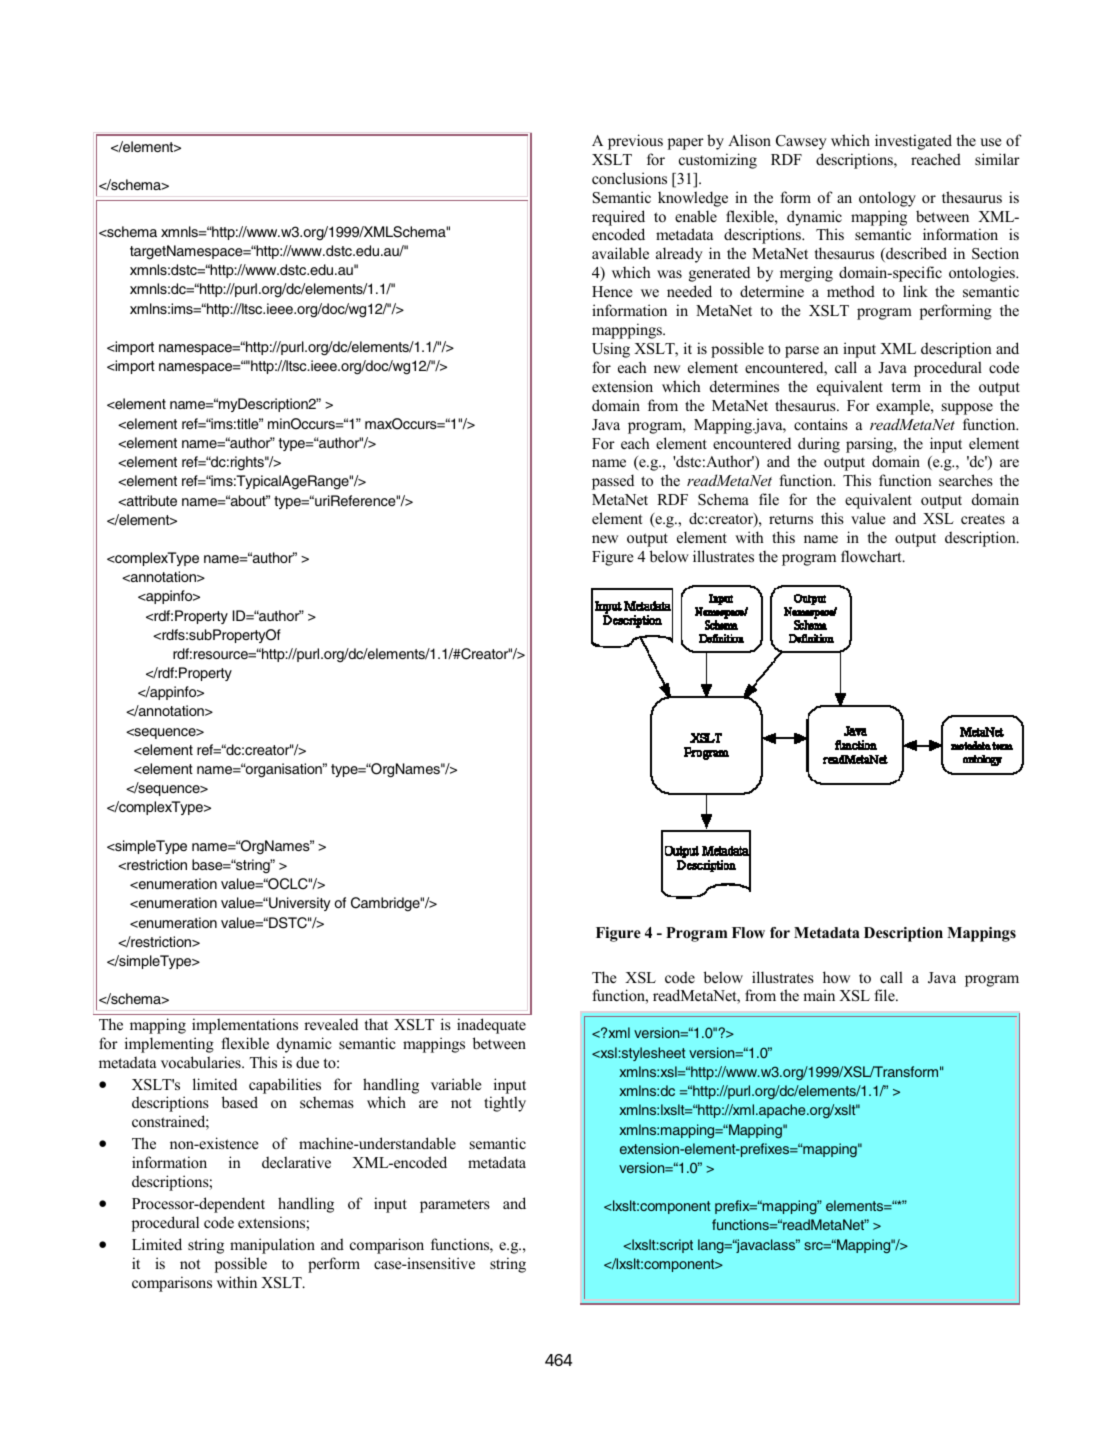 The height and width of the page is (1447, 1118). I want to click on required, so click(618, 218).
